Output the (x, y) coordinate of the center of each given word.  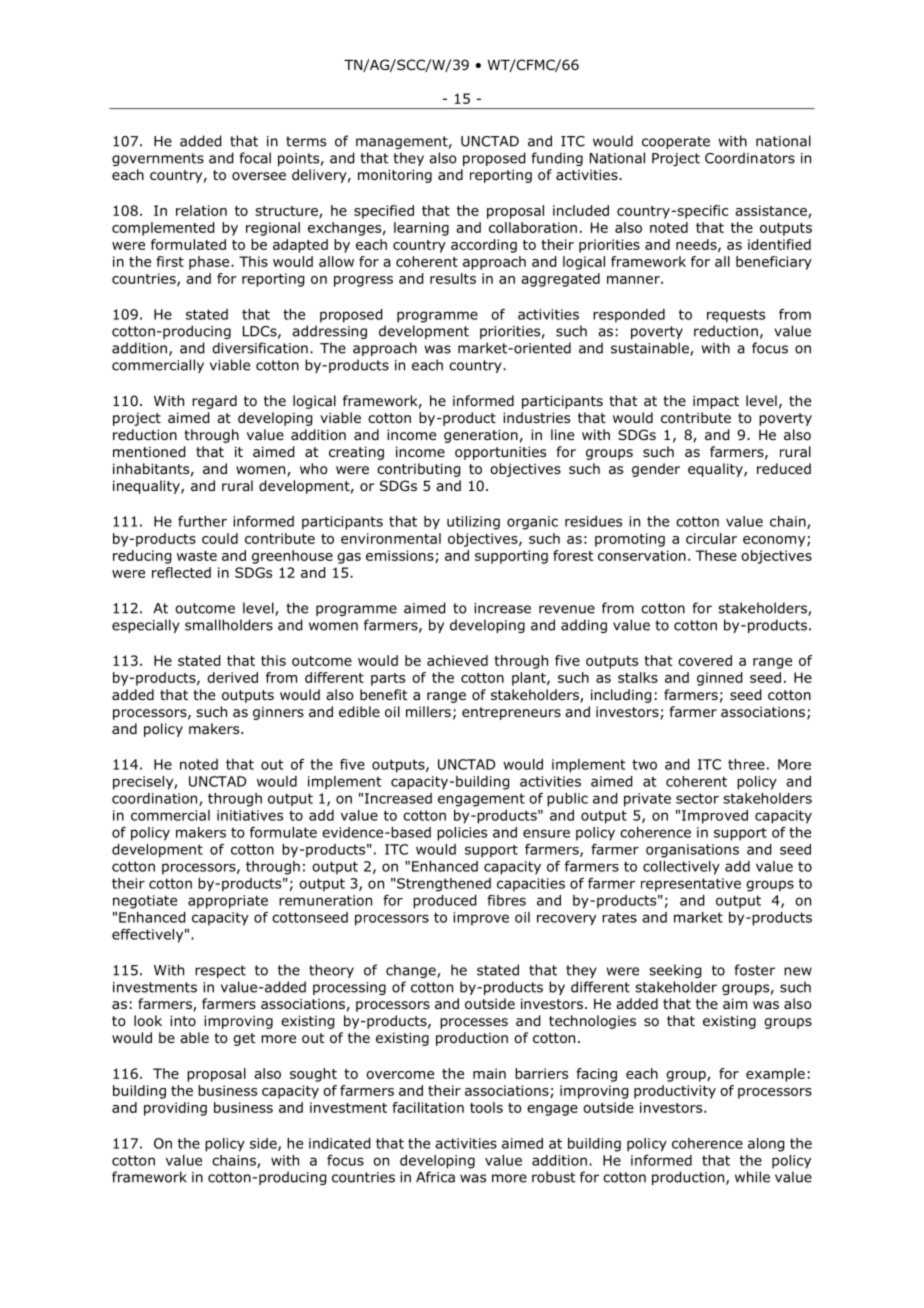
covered (705, 660)
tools (486, 1107)
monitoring (395, 176)
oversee (259, 176)
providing (175, 1109)
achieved (457, 660)
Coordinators (750, 158)
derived (232, 677)
